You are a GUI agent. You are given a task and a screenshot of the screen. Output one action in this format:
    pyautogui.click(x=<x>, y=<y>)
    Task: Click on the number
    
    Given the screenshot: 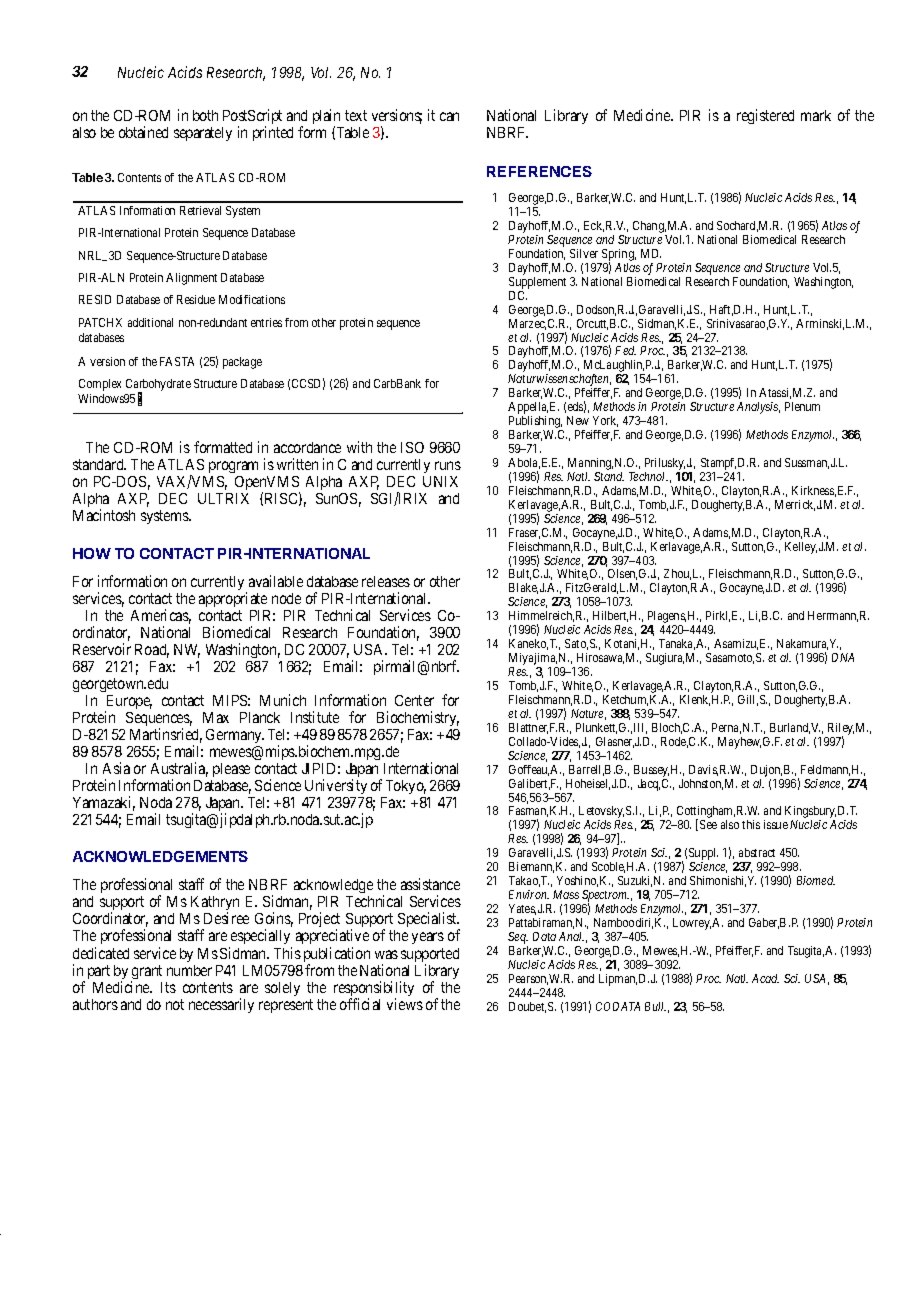 What is the action you would take?
    pyautogui.click(x=189, y=970)
